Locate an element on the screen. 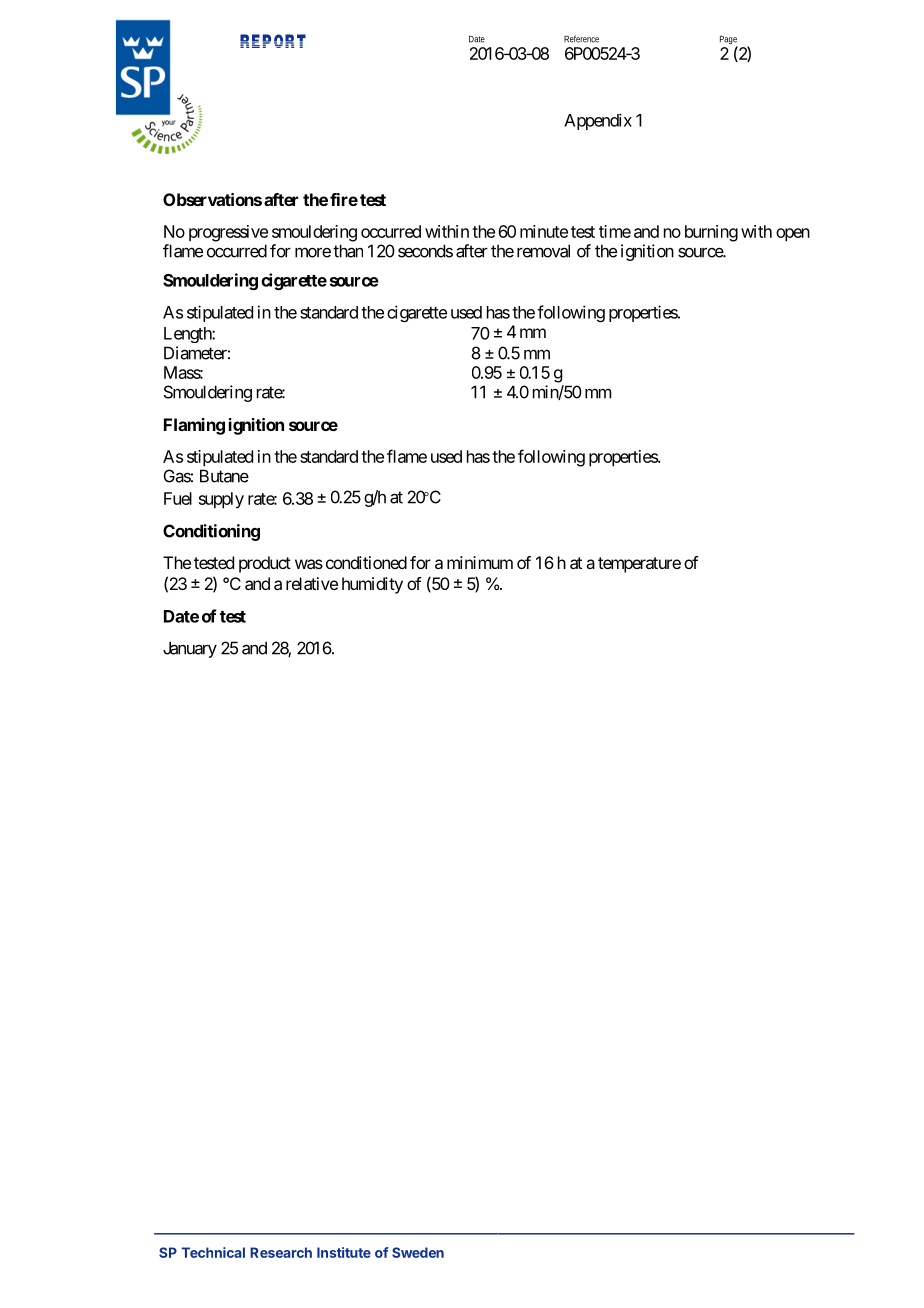 This screenshot has height=1308, width=924. humidity is located at coordinates (372, 585).
